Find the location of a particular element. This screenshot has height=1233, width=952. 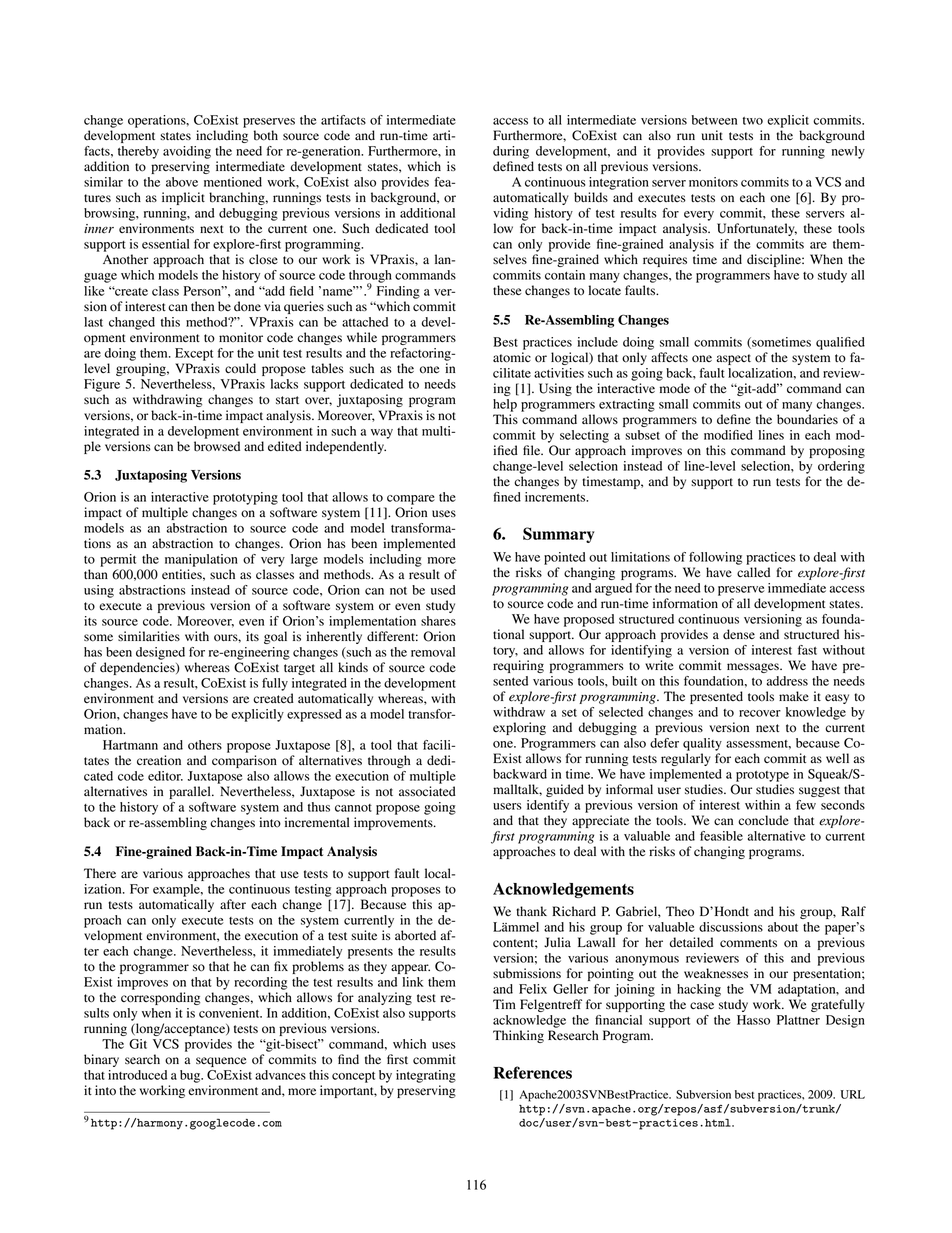

two is located at coordinates (753, 121).
